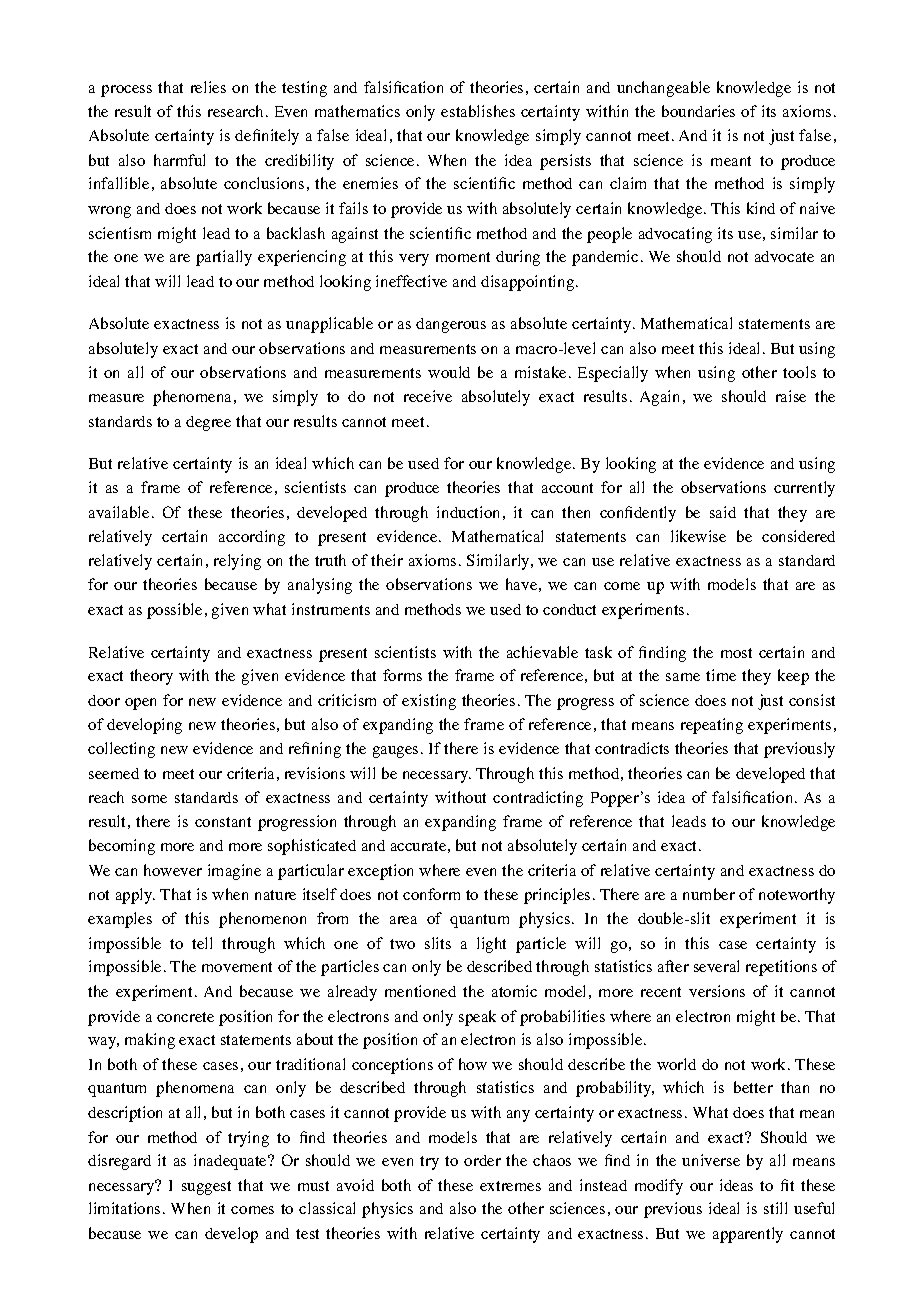 This image has height=1308, width=924. Describe the element at coordinates (208, 87) in the image. I see `relies` at that location.
